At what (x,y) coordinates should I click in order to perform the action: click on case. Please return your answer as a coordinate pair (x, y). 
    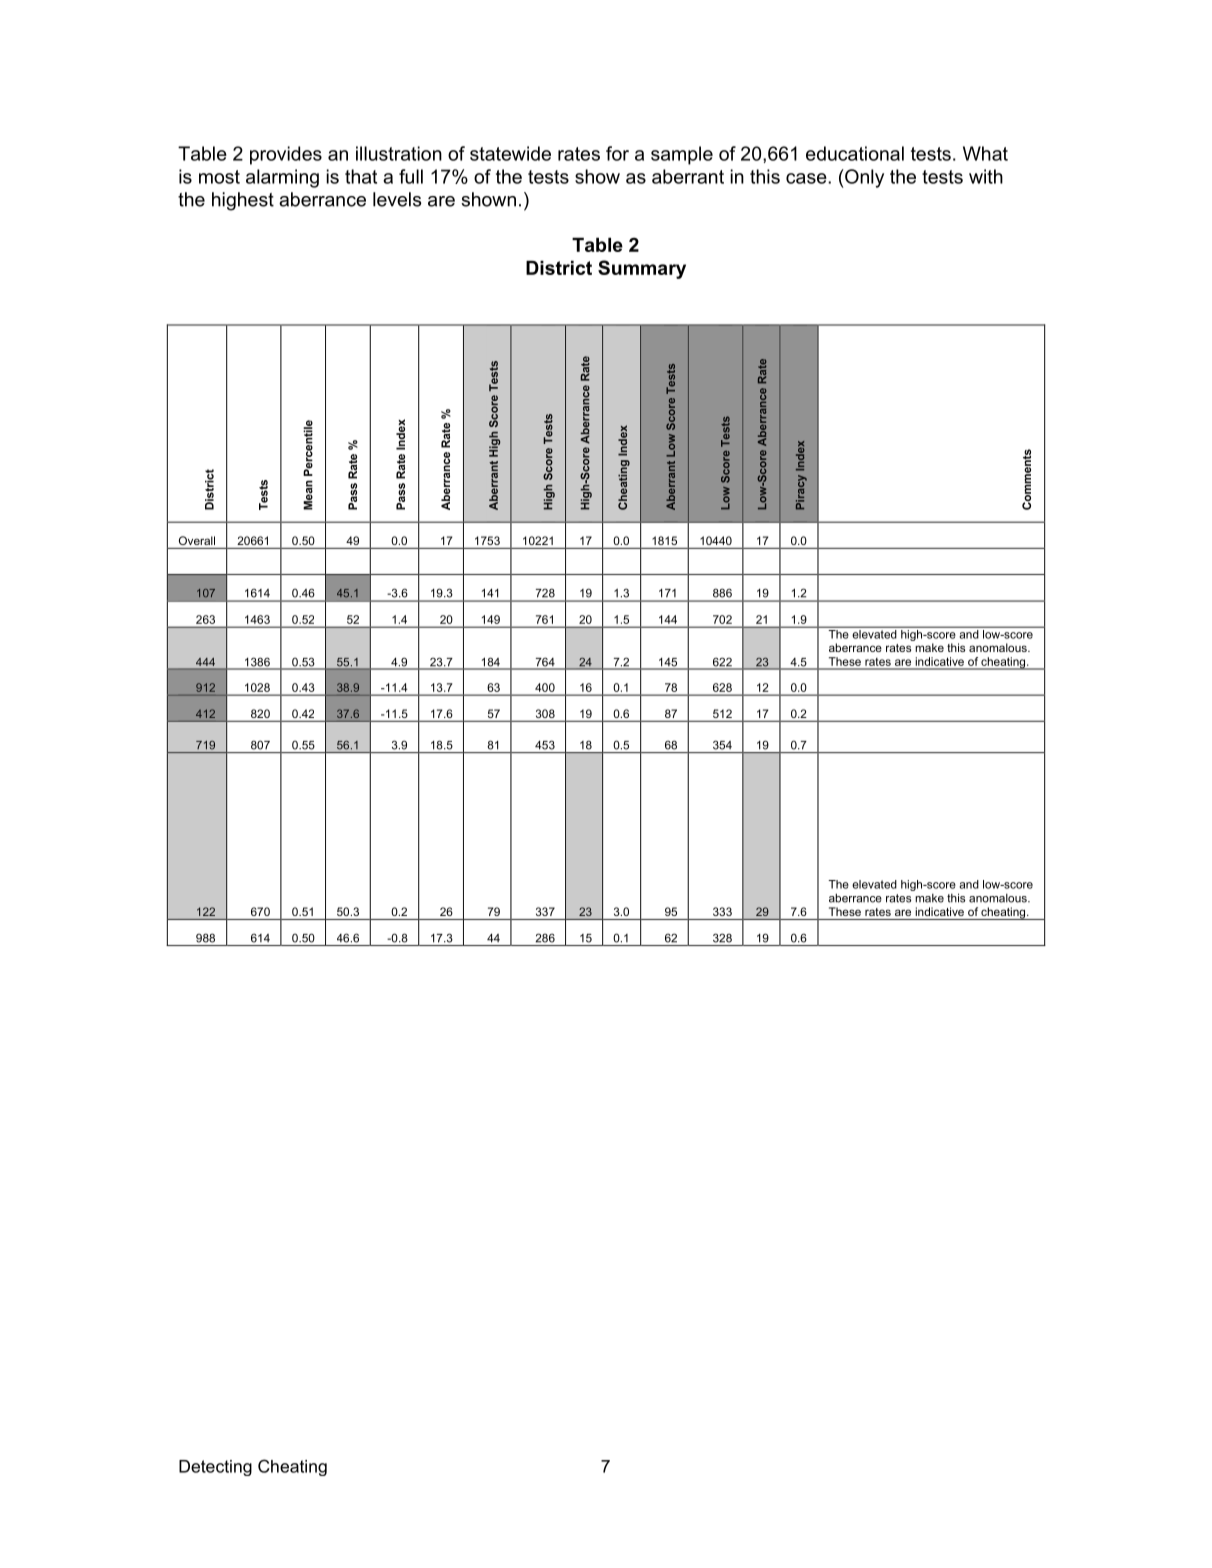
    Looking at the image, I should click on (807, 178).
